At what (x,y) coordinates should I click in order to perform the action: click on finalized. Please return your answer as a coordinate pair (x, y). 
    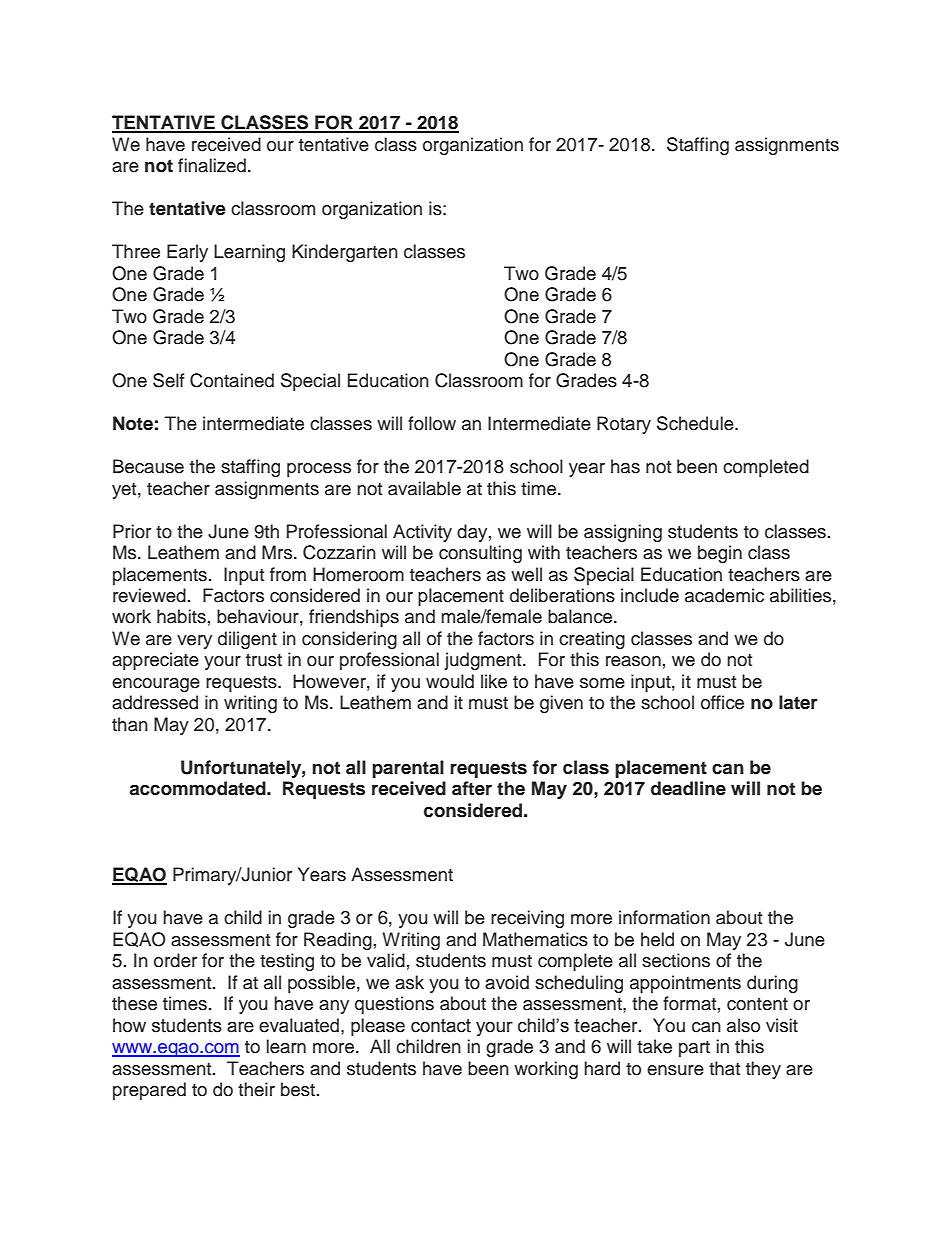
    Looking at the image, I should click on (212, 165).
